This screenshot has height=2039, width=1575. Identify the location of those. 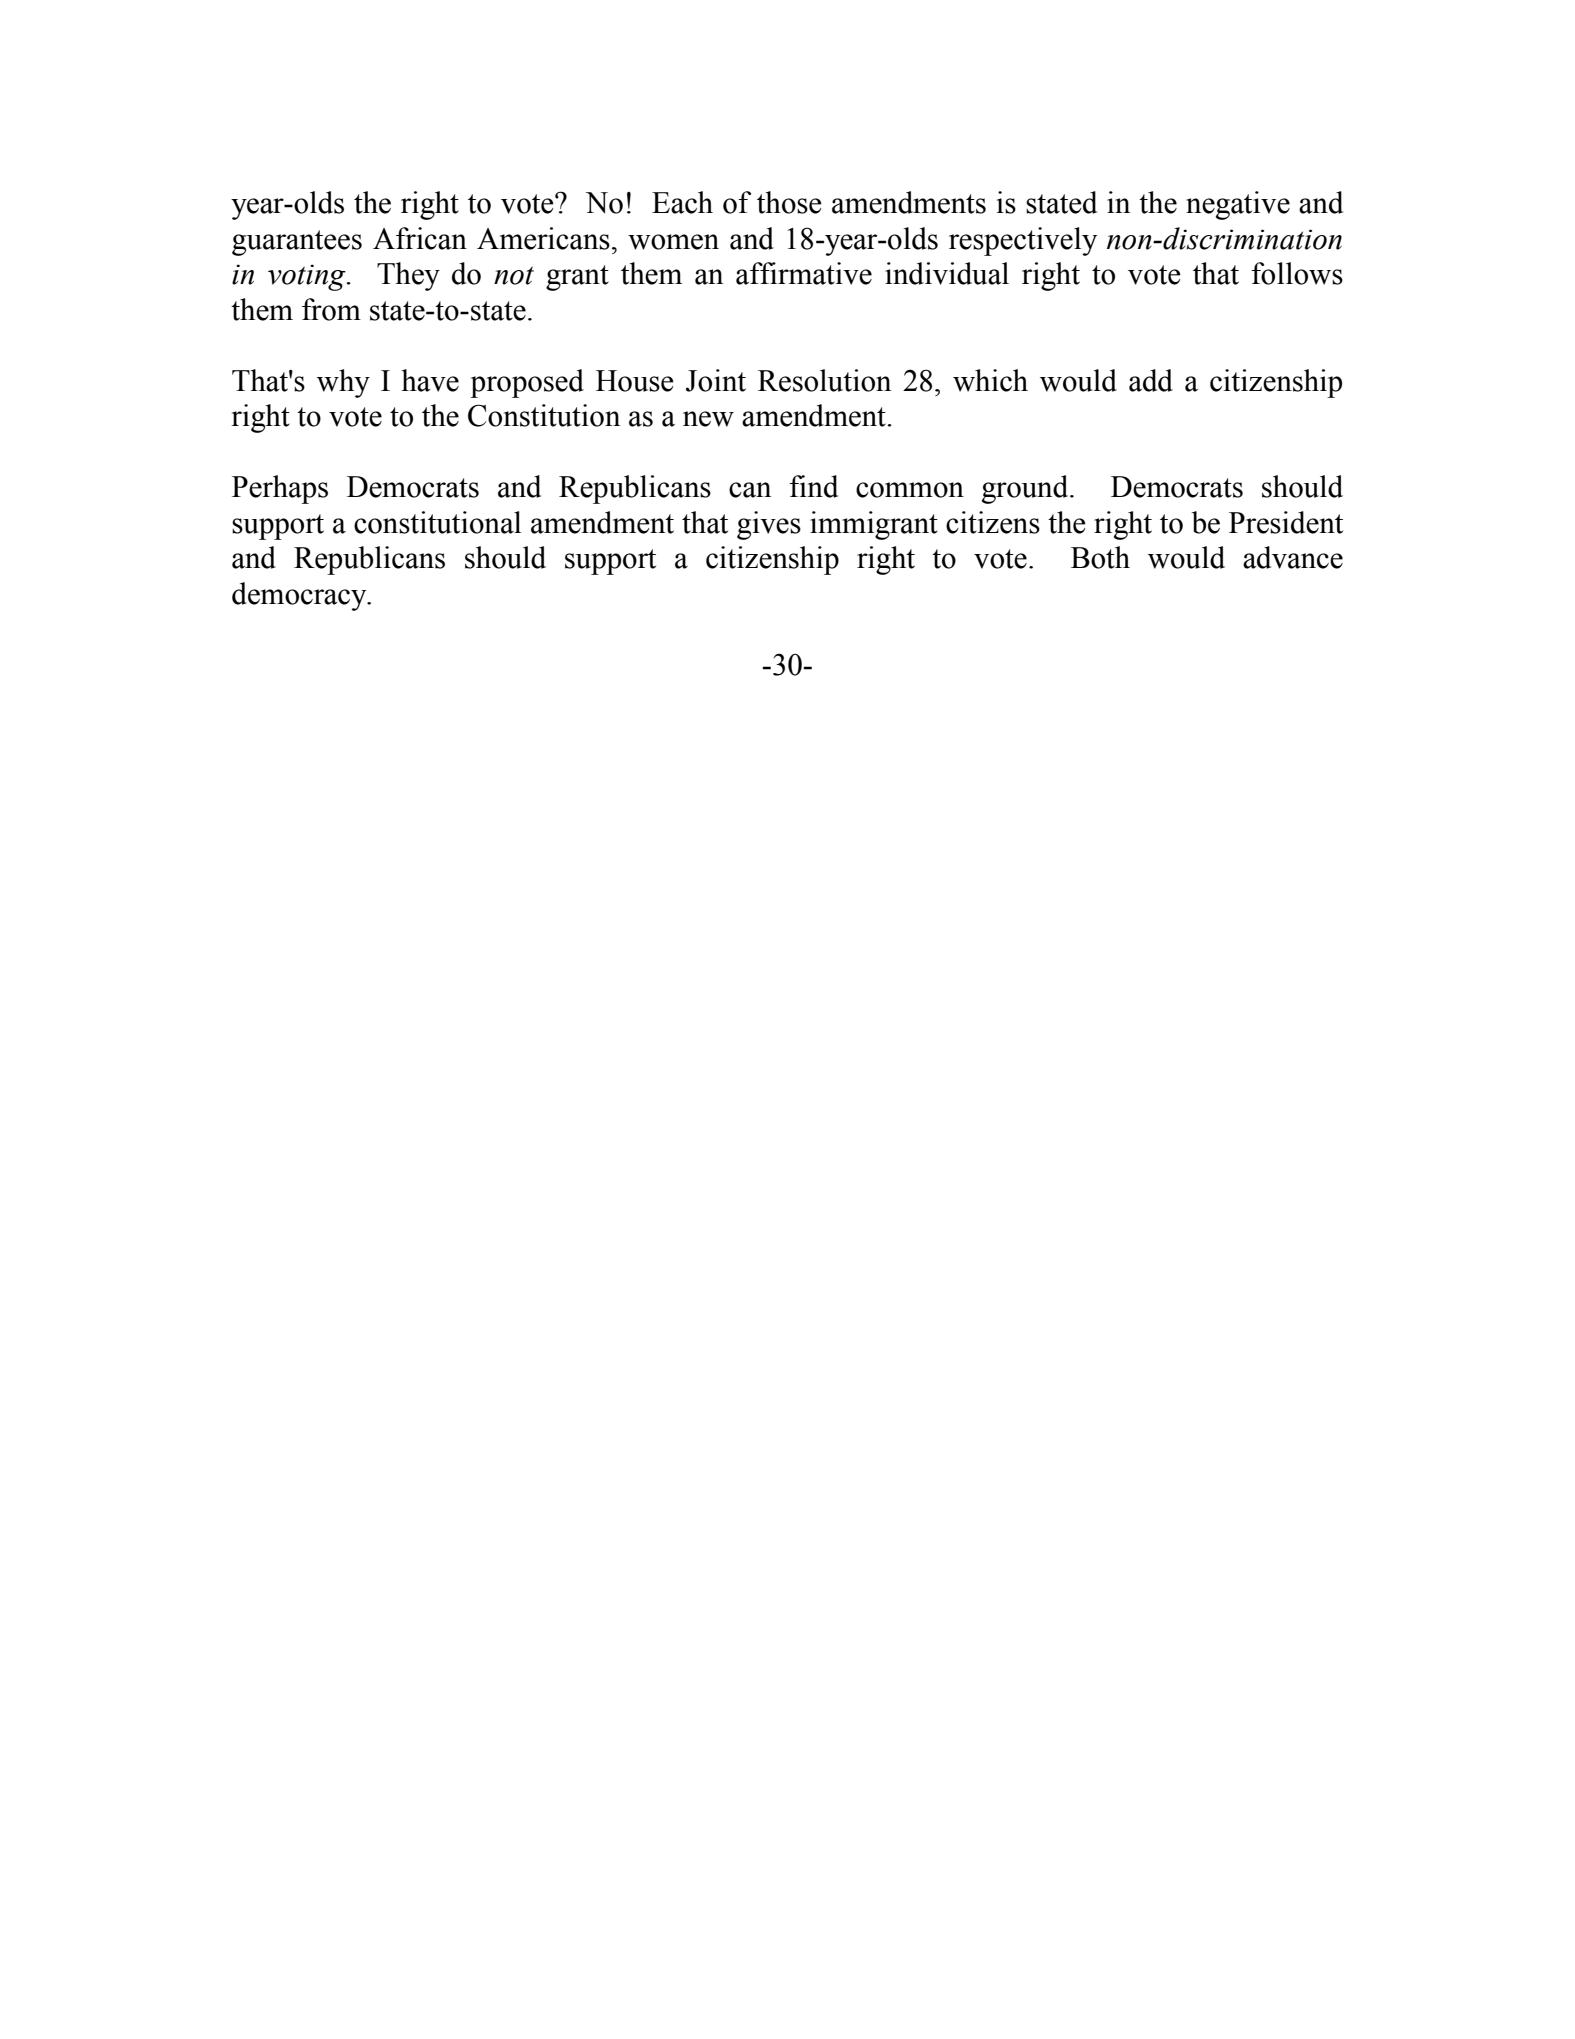
(789, 202).
